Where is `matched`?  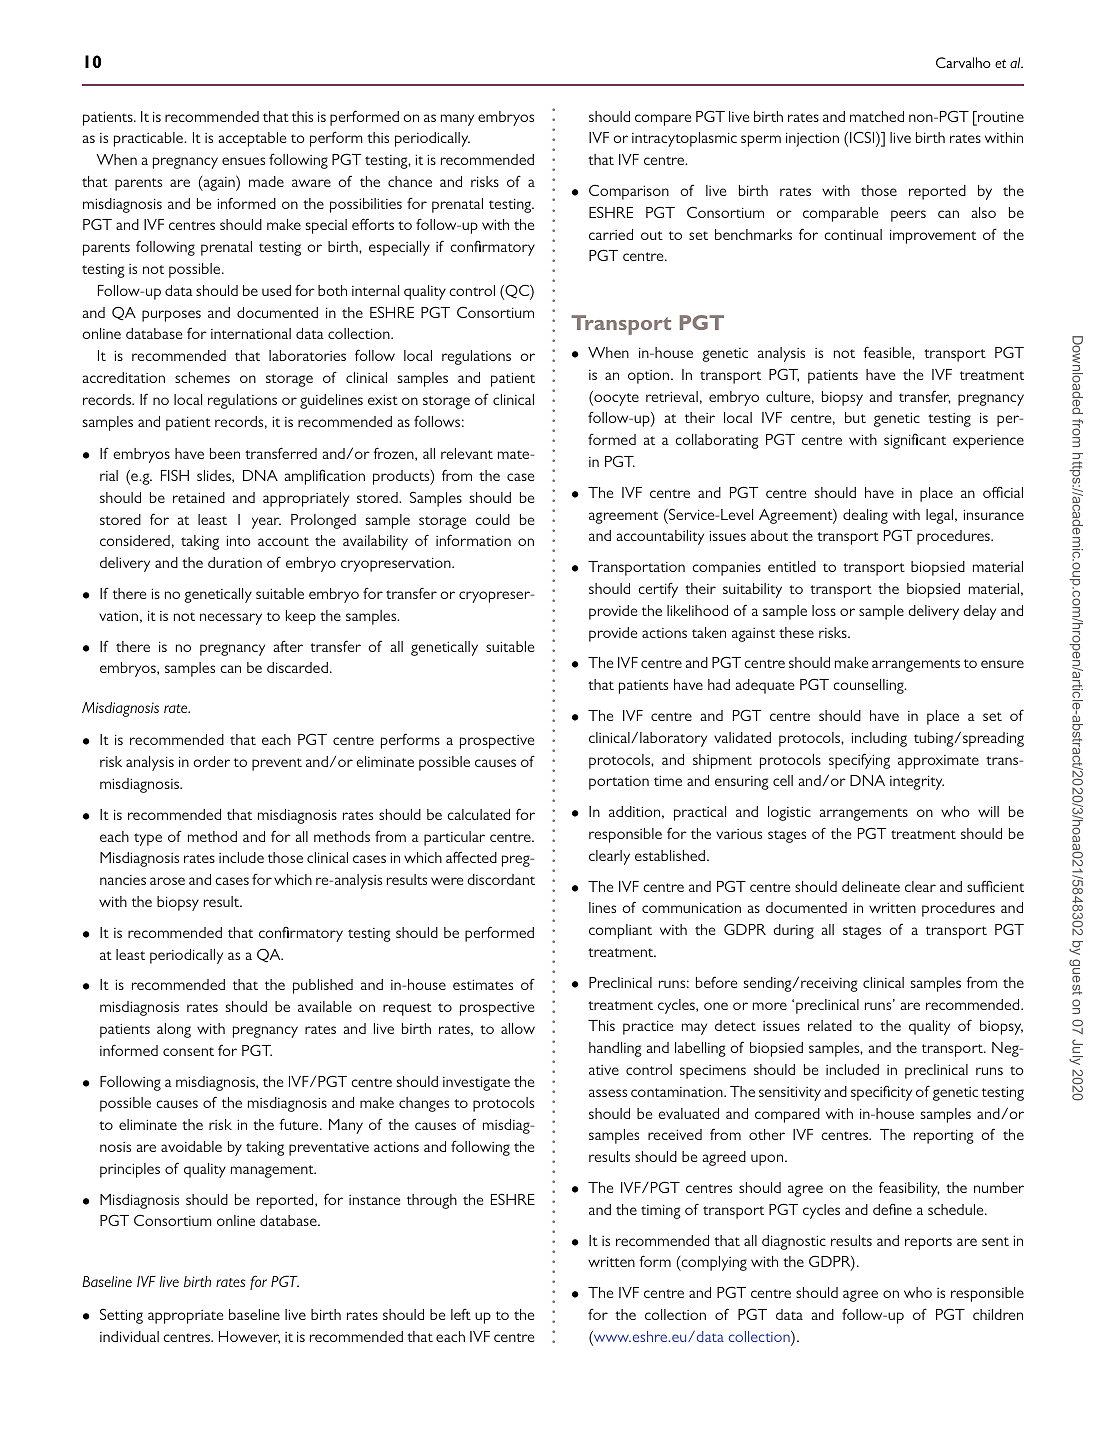 matched is located at coordinates (877, 116).
